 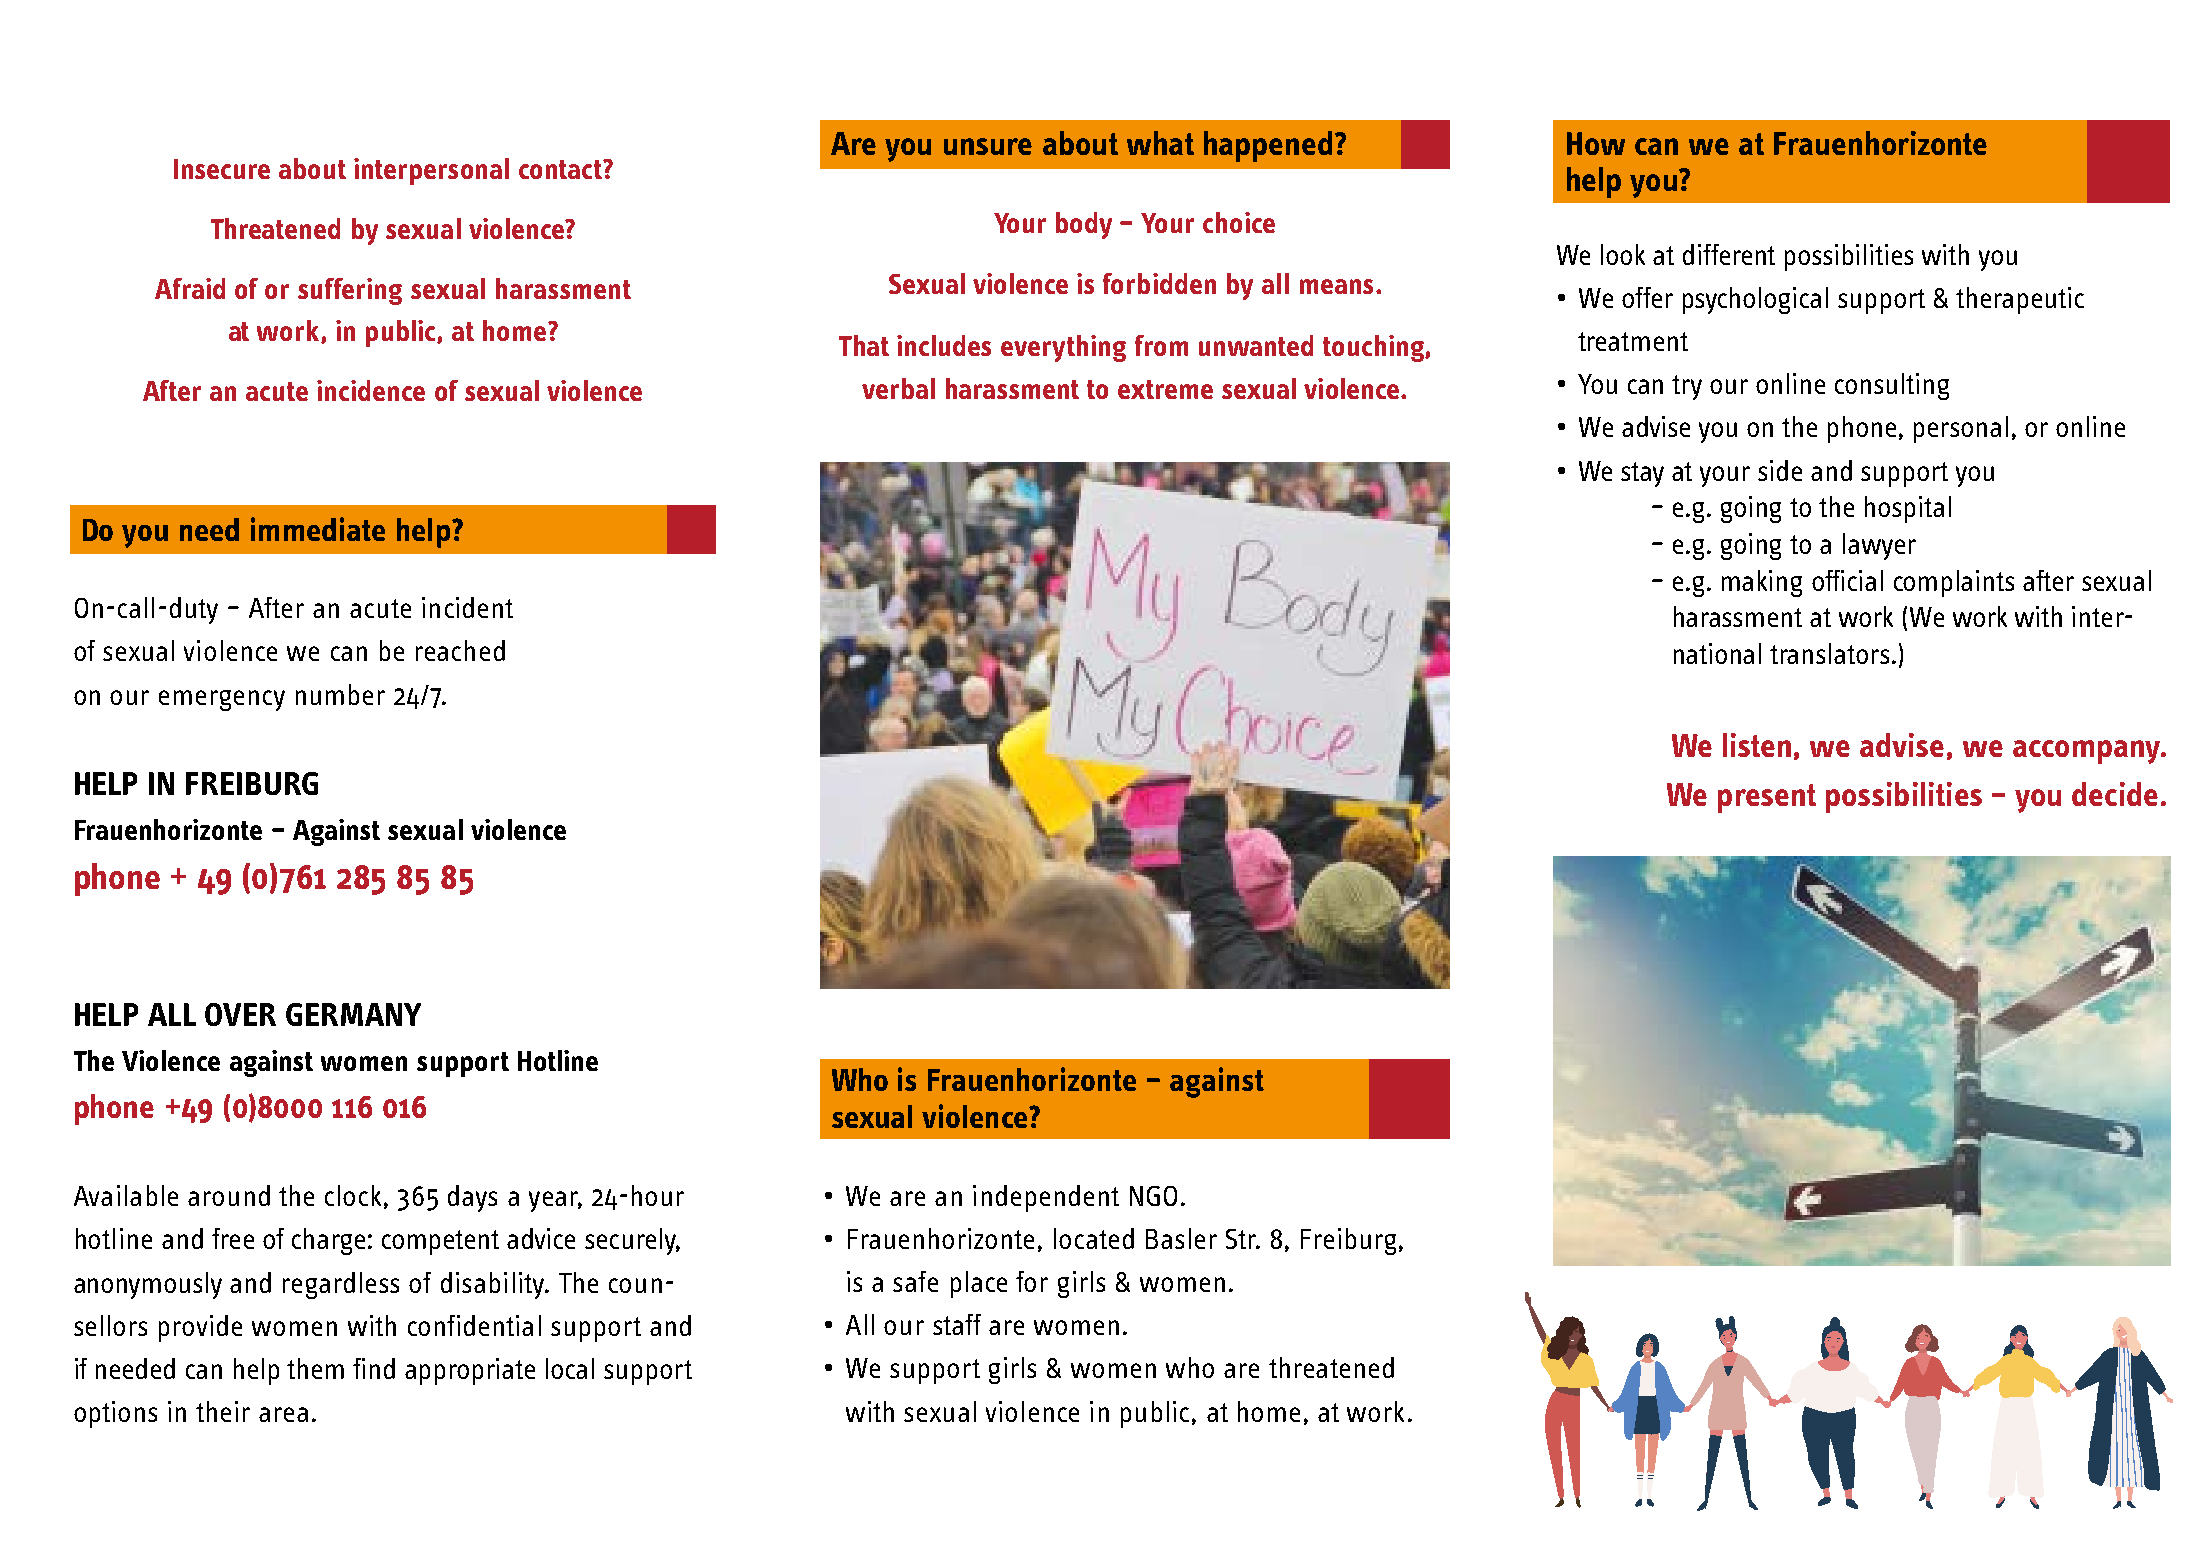 What do you see at coordinates (1160, 143) in the page?
I see `what` at bounding box center [1160, 143].
